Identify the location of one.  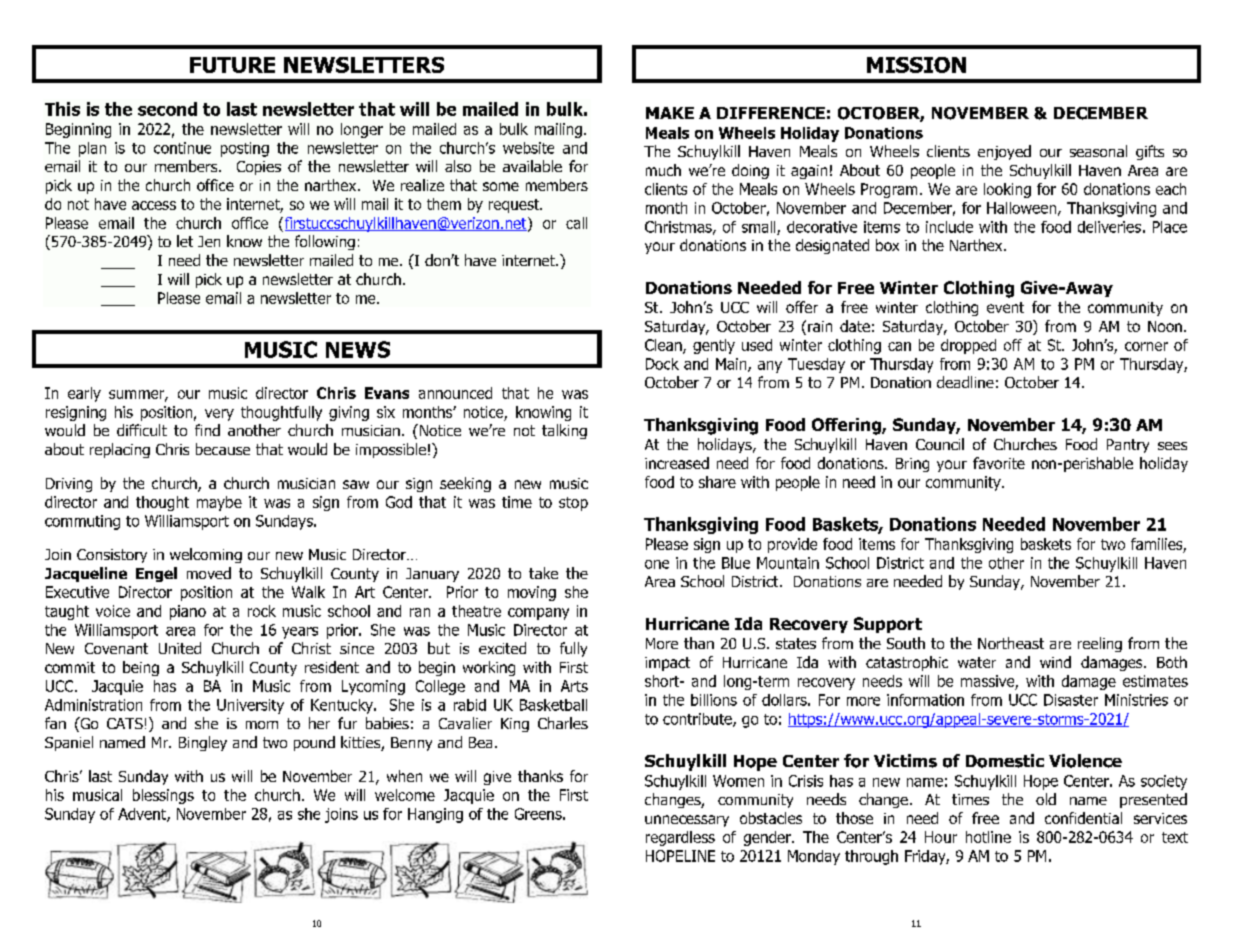
(657, 564).
